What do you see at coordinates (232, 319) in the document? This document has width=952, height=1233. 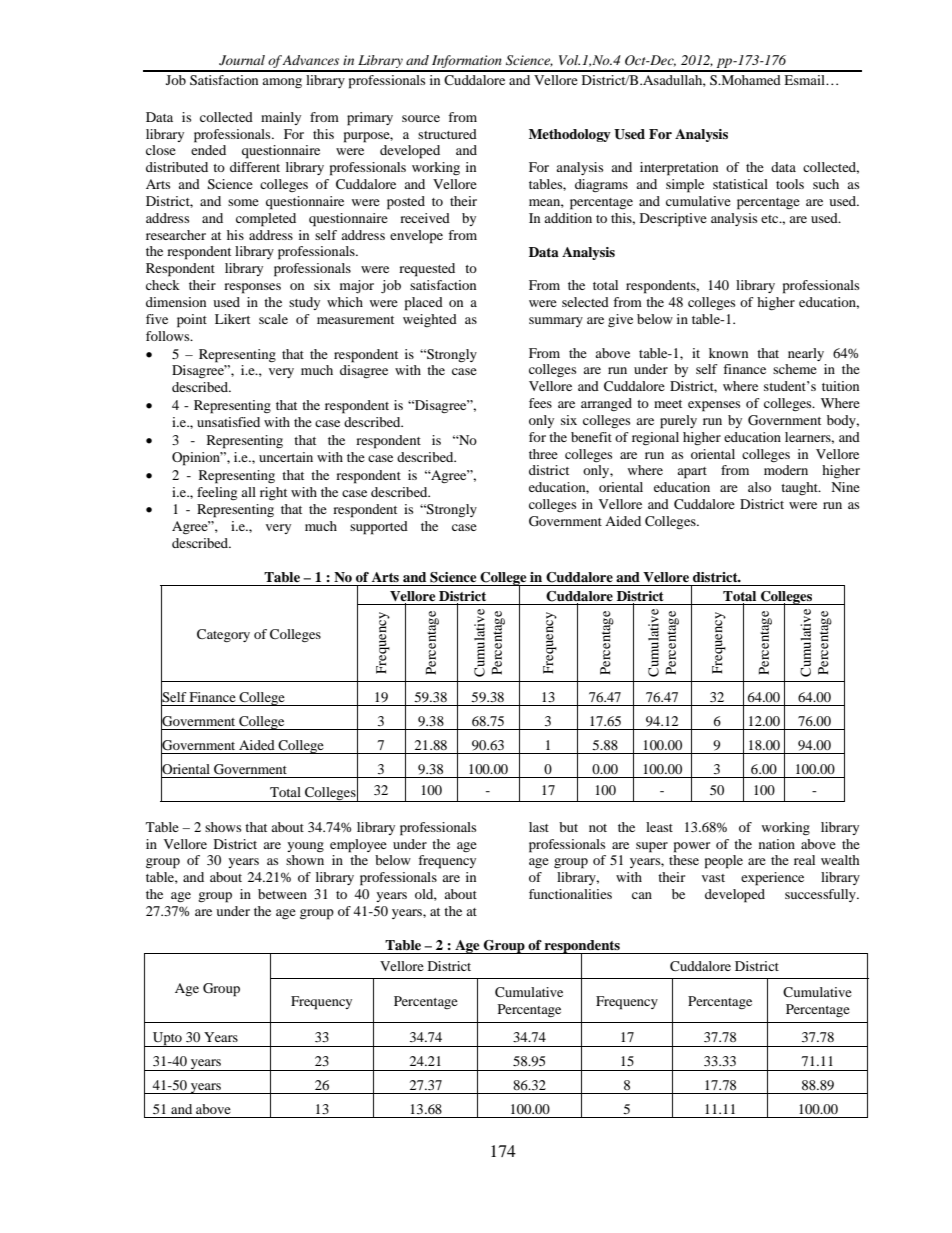 I see `Likert` at bounding box center [232, 319].
